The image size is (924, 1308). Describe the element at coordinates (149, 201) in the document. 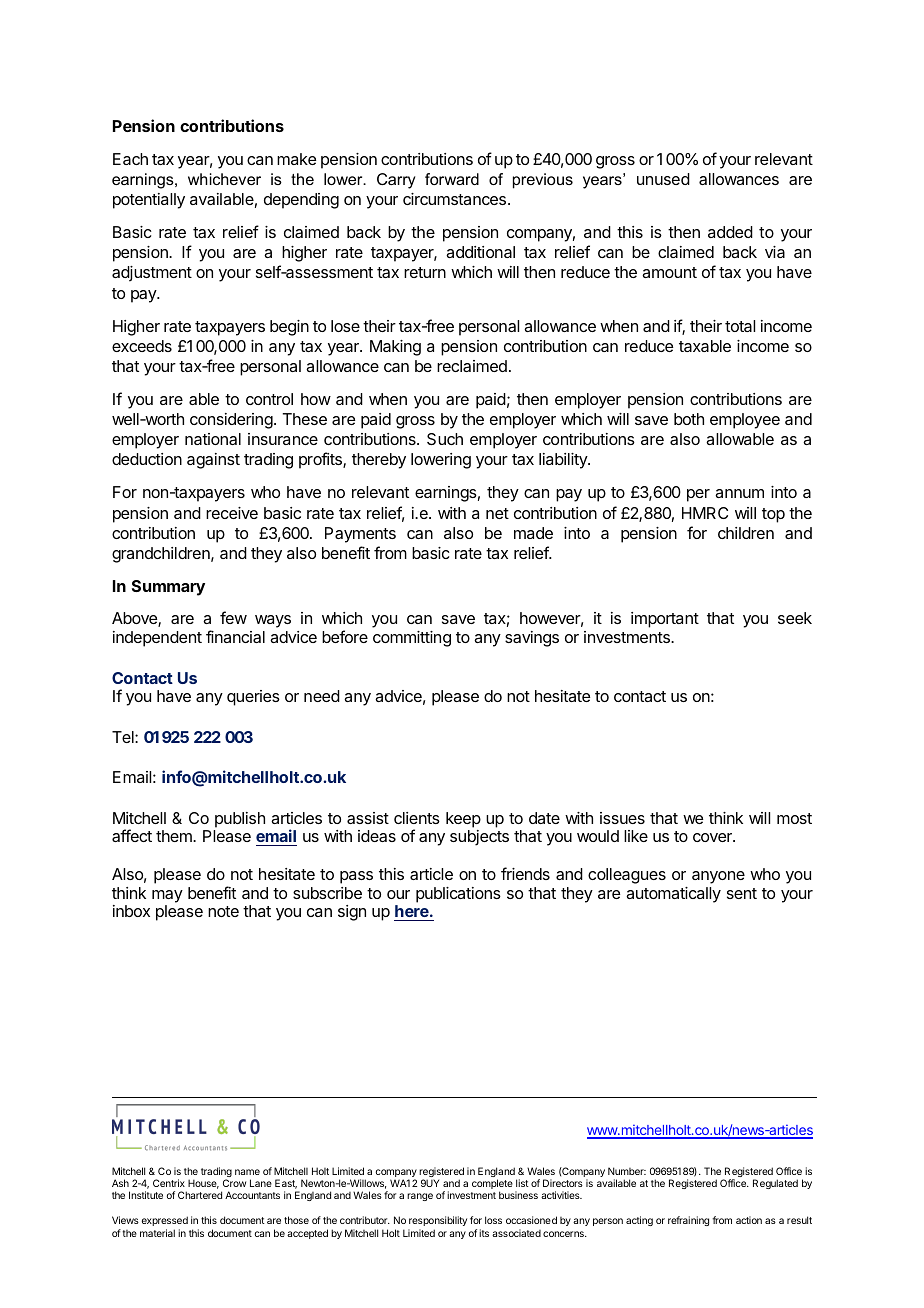

I see `potentially` at that location.
